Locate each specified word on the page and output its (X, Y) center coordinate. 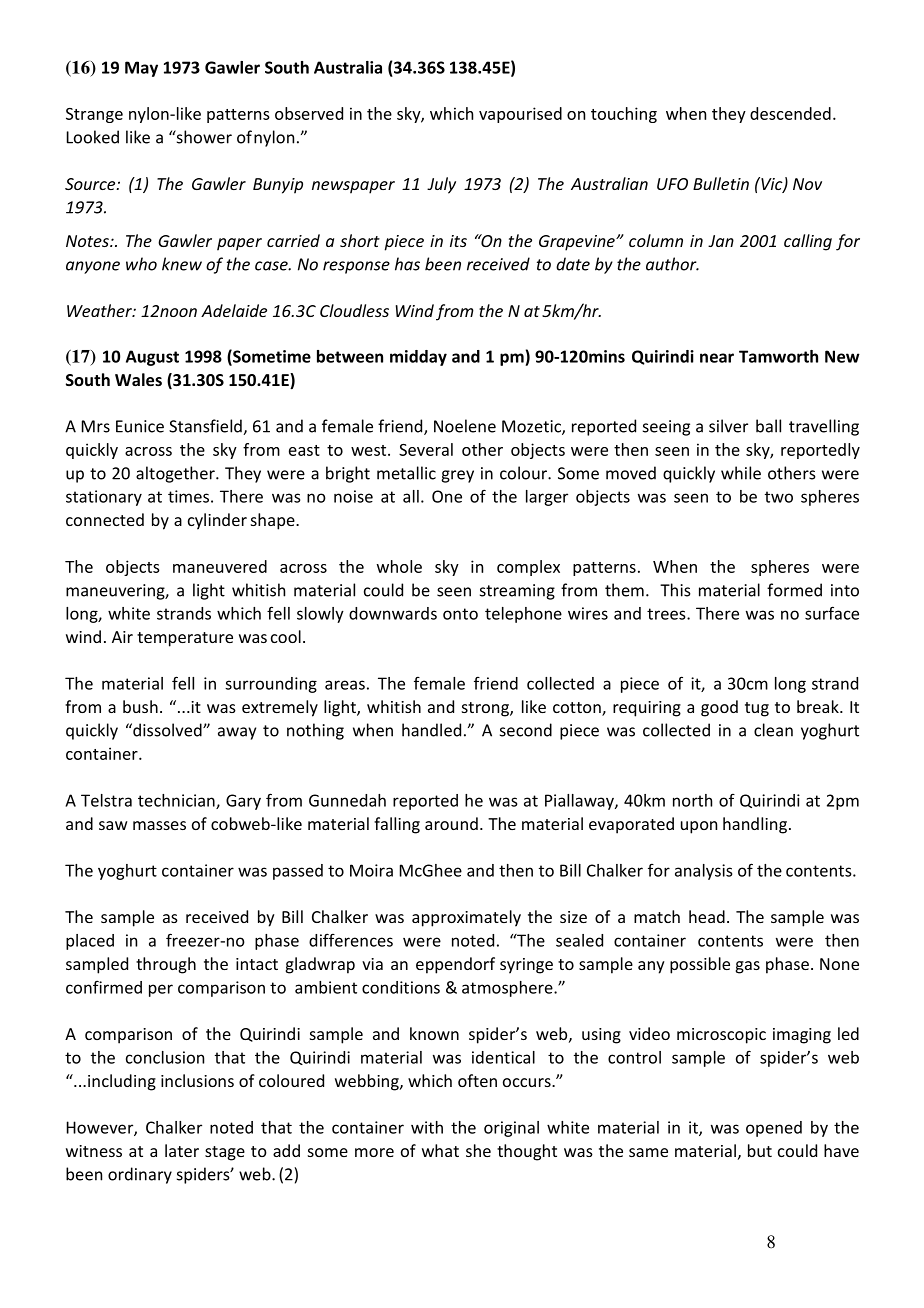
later (182, 1150)
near (717, 358)
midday (418, 358)
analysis (703, 872)
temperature (185, 639)
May (141, 69)
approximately (466, 918)
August (152, 358)
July (441, 185)
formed (794, 590)
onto (460, 614)
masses (159, 825)
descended (790, 113)
